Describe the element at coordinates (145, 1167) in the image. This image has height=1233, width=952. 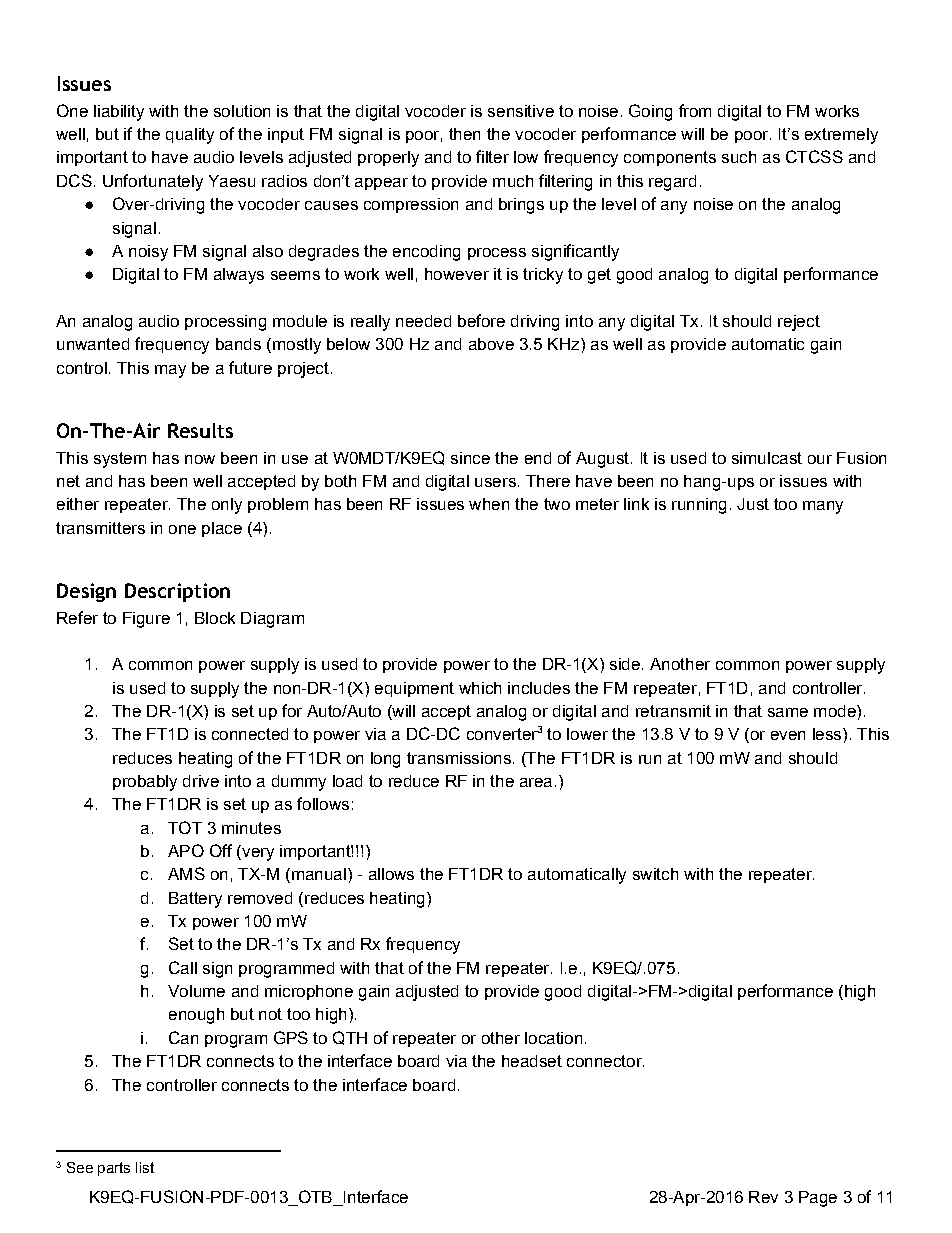
I see `list` at that location.
